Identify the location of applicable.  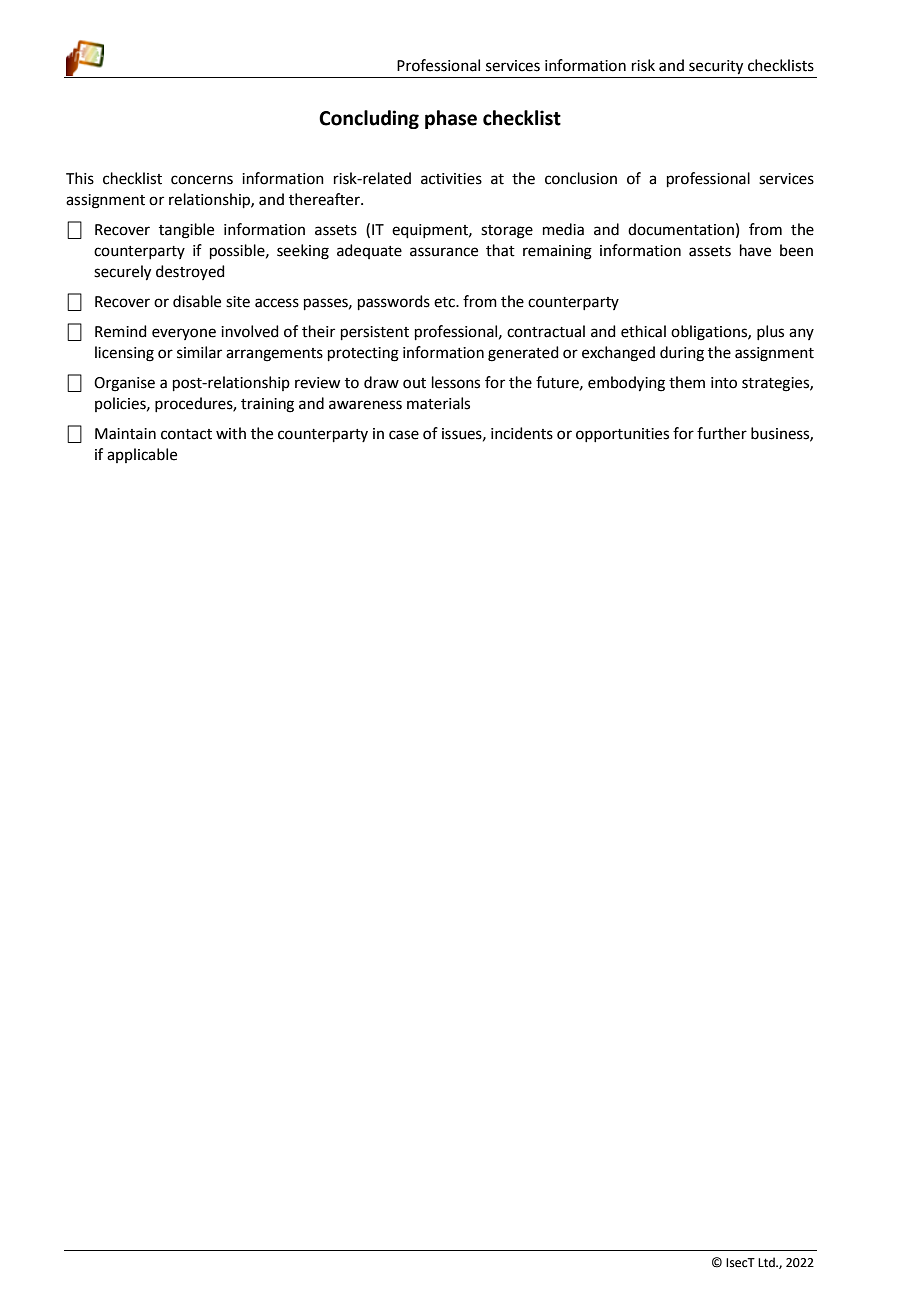
(142, 455).
